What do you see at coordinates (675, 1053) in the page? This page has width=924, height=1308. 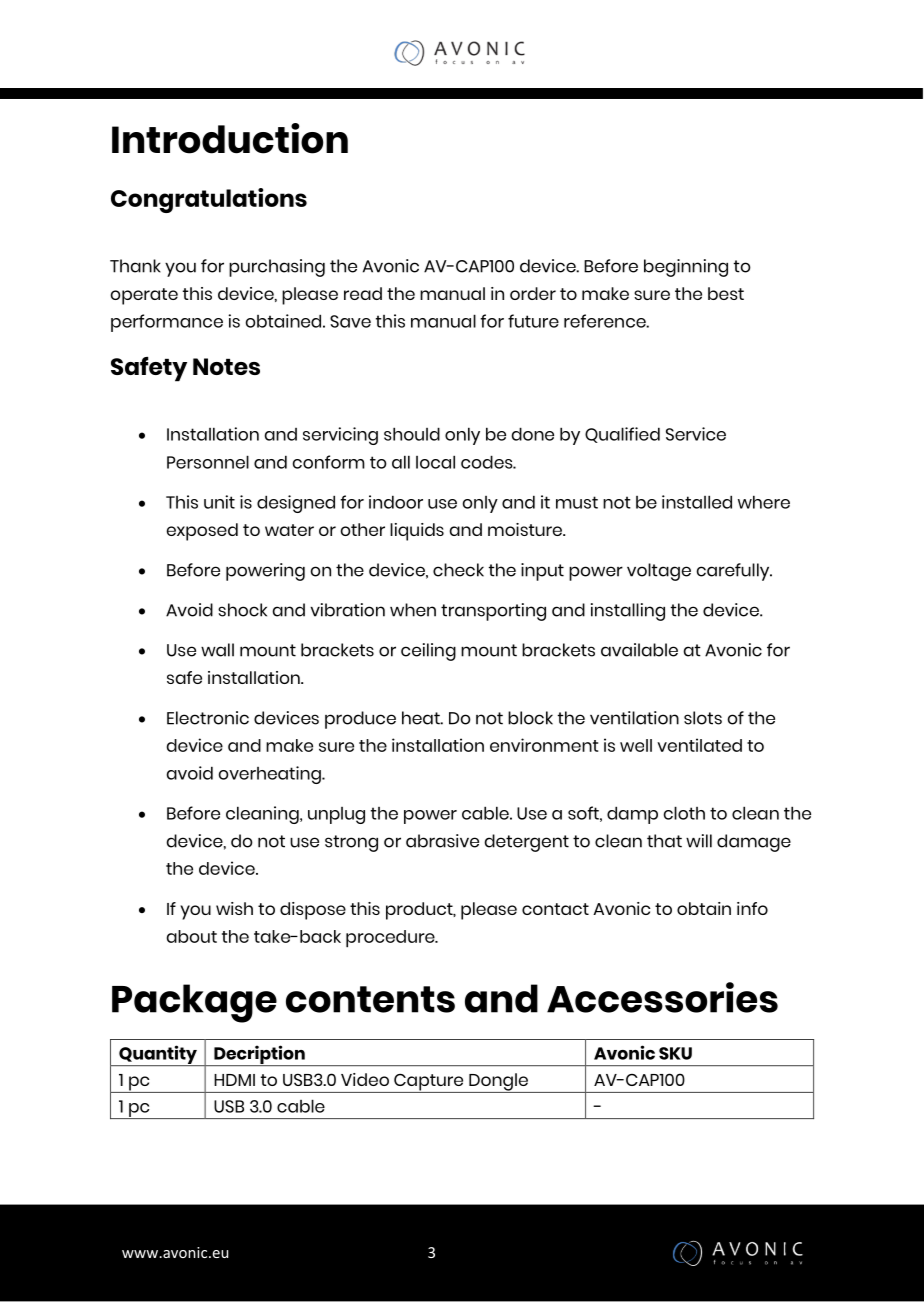 I see `SKU` at bounding box center [675, 1053].
